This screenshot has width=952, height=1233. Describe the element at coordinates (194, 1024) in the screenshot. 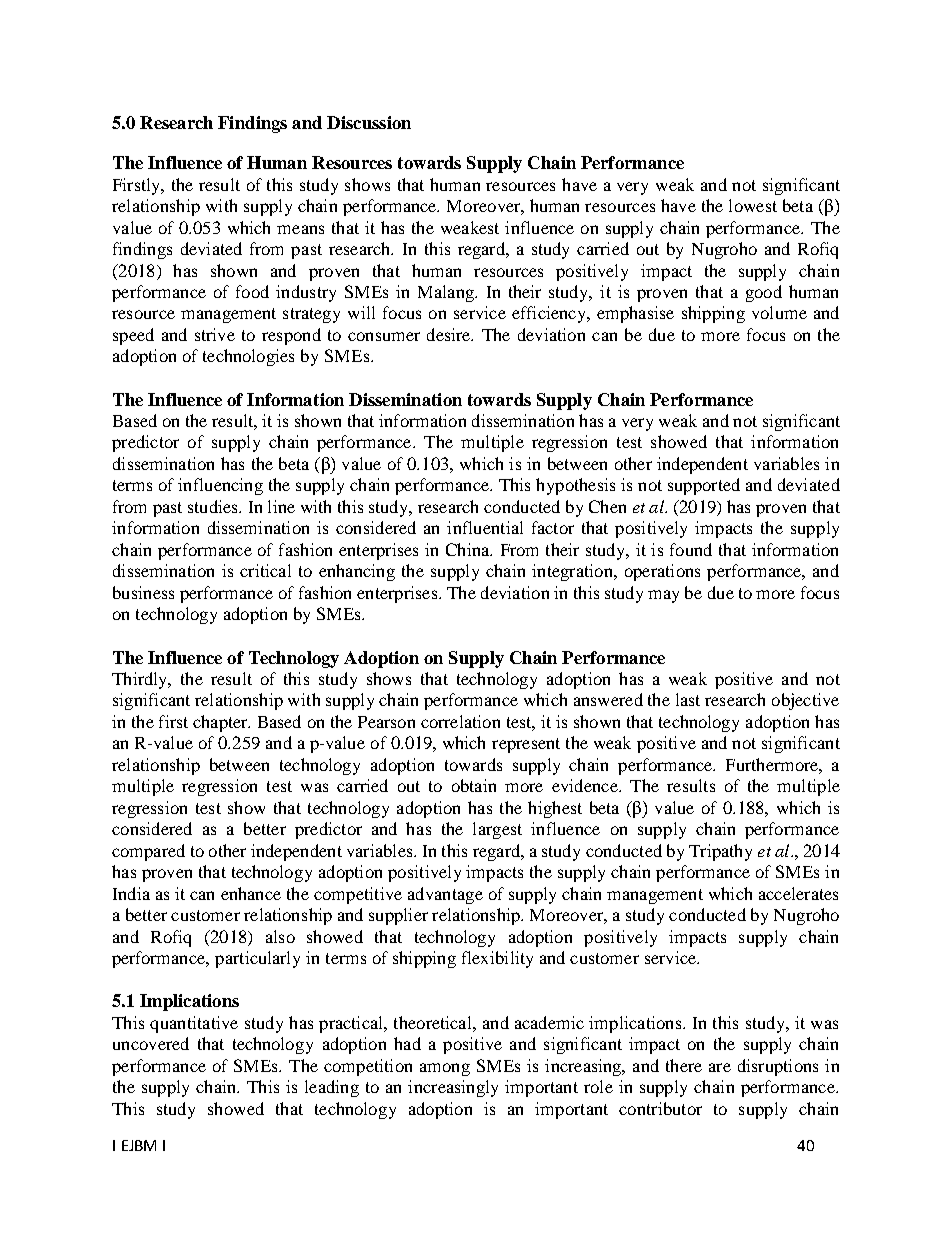

I see `quantitative` at that location.
